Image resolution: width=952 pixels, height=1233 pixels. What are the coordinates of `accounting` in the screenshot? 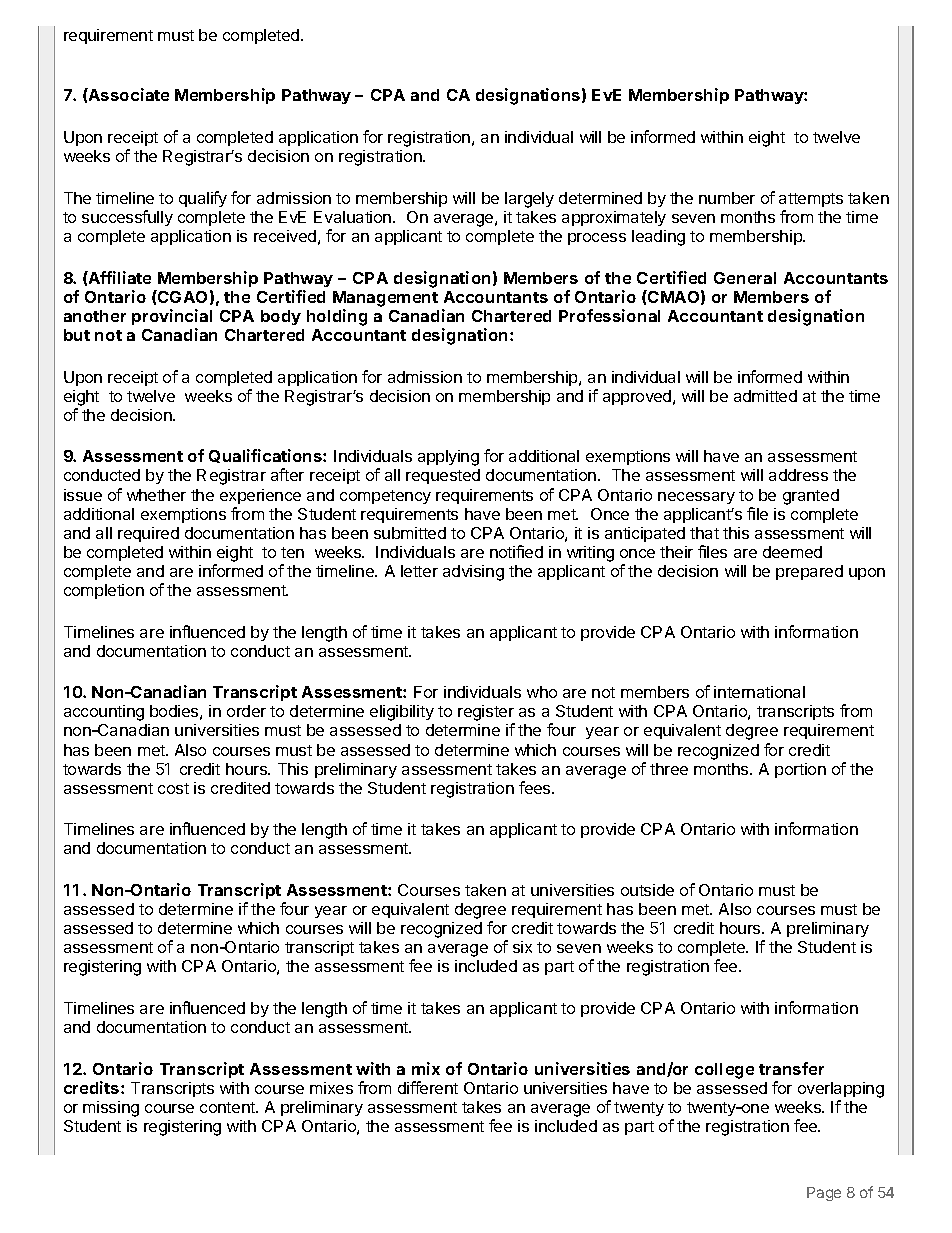 It's located at (104, 713).
